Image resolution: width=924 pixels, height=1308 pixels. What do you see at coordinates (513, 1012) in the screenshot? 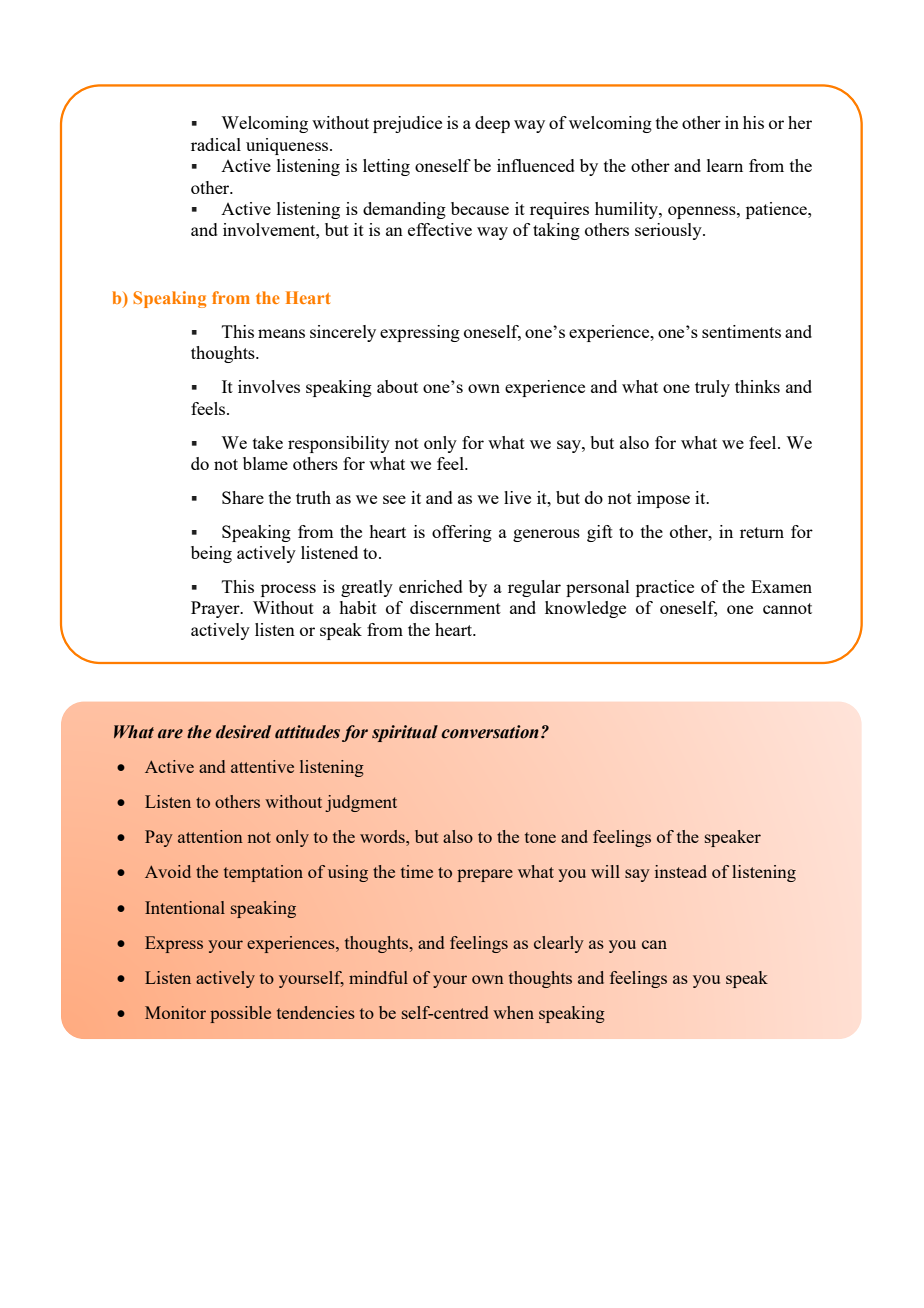
I see `when` at bounding box center [513, 1012].
